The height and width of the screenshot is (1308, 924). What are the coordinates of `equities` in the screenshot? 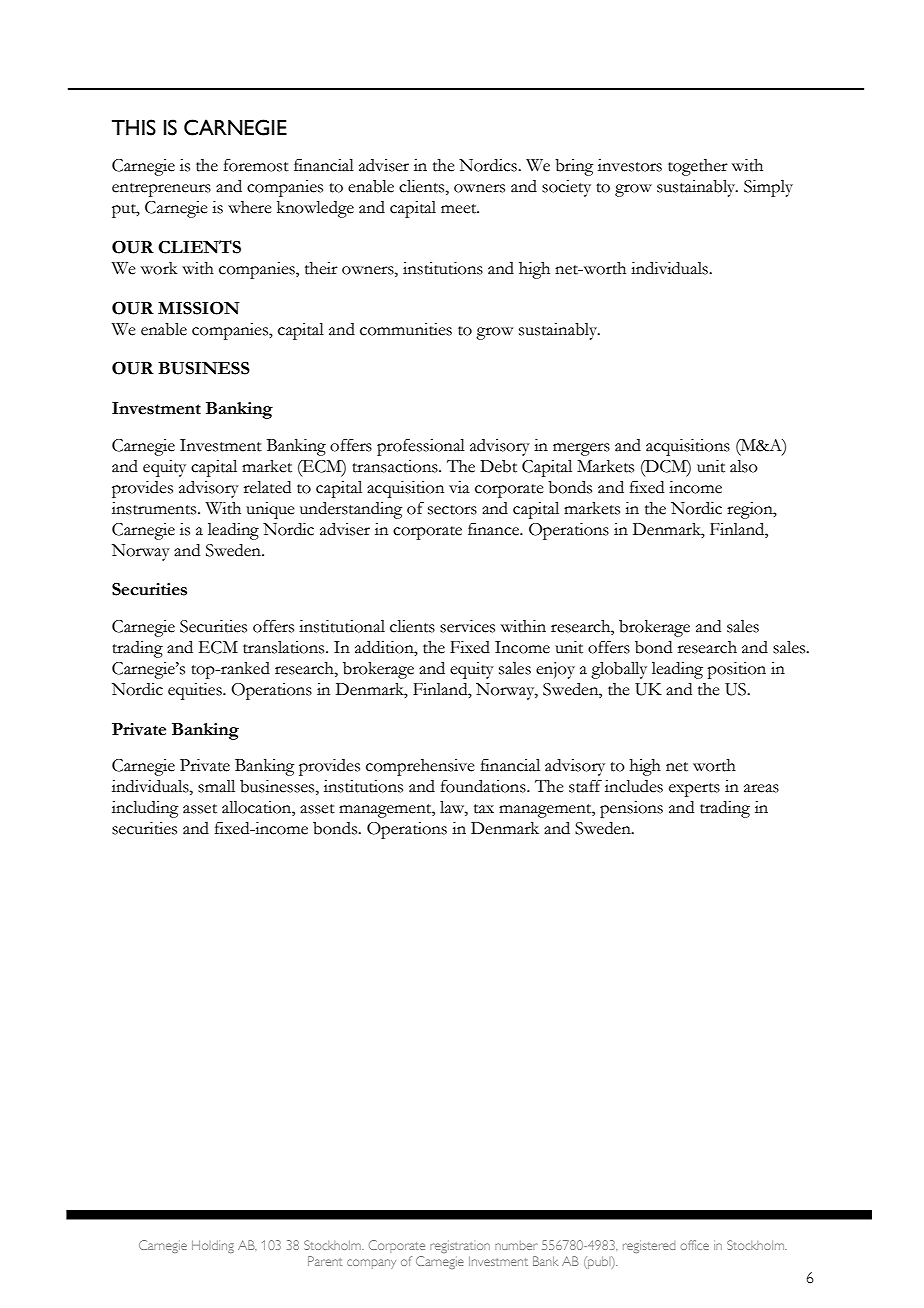 It's located at (196, 691).
